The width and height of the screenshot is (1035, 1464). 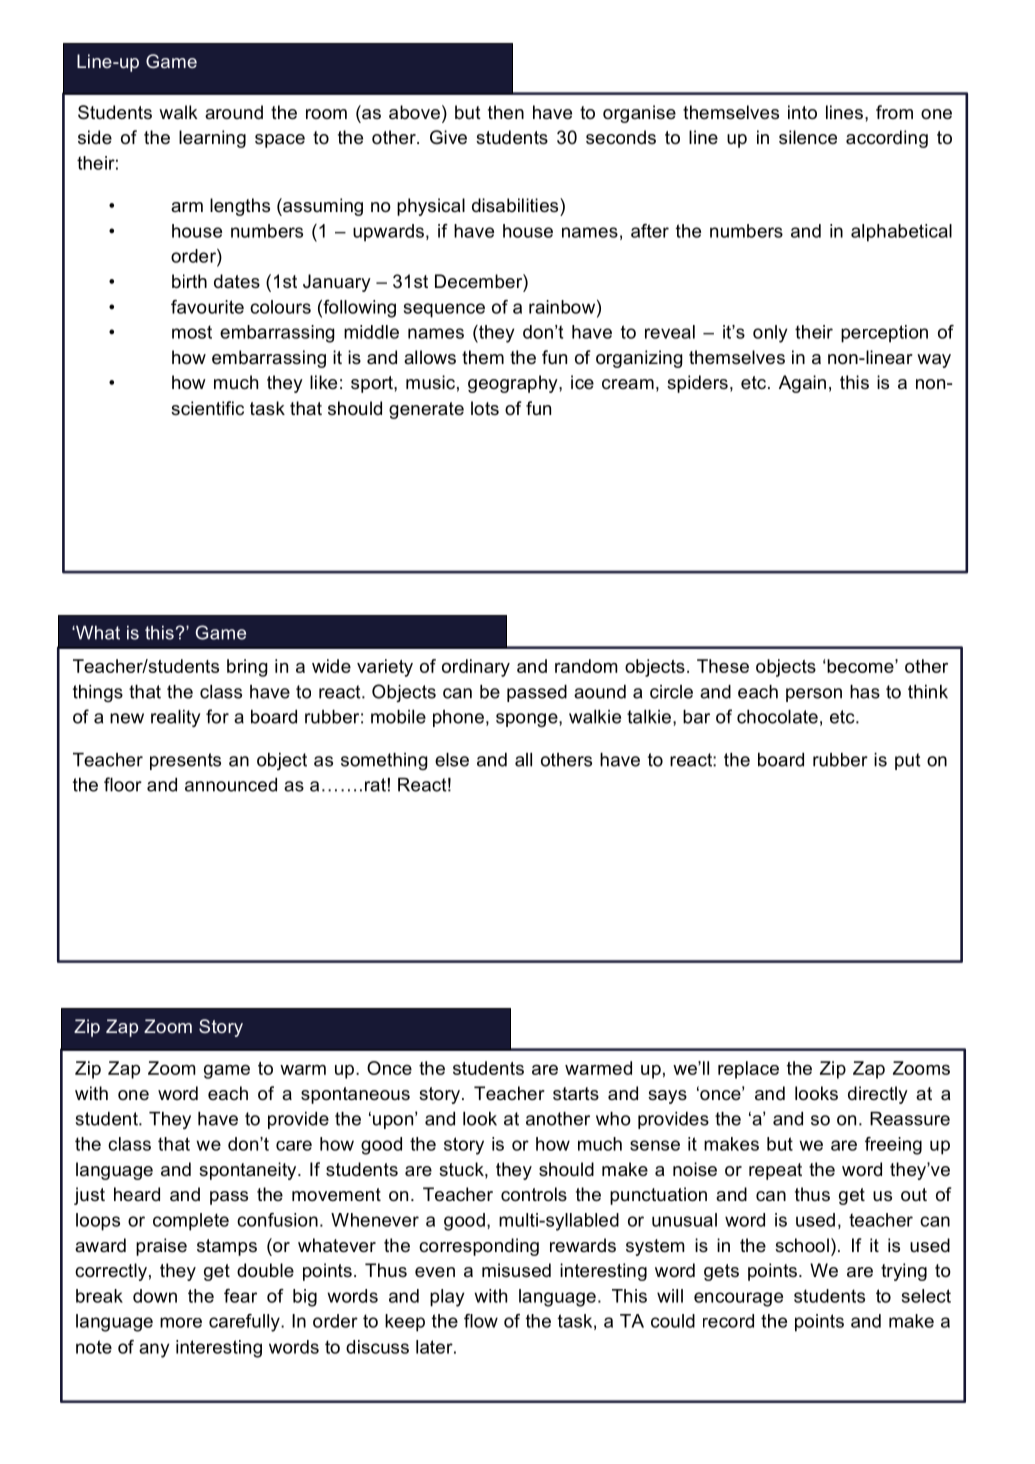 I want to click on then, so click(x=506, y=112).
